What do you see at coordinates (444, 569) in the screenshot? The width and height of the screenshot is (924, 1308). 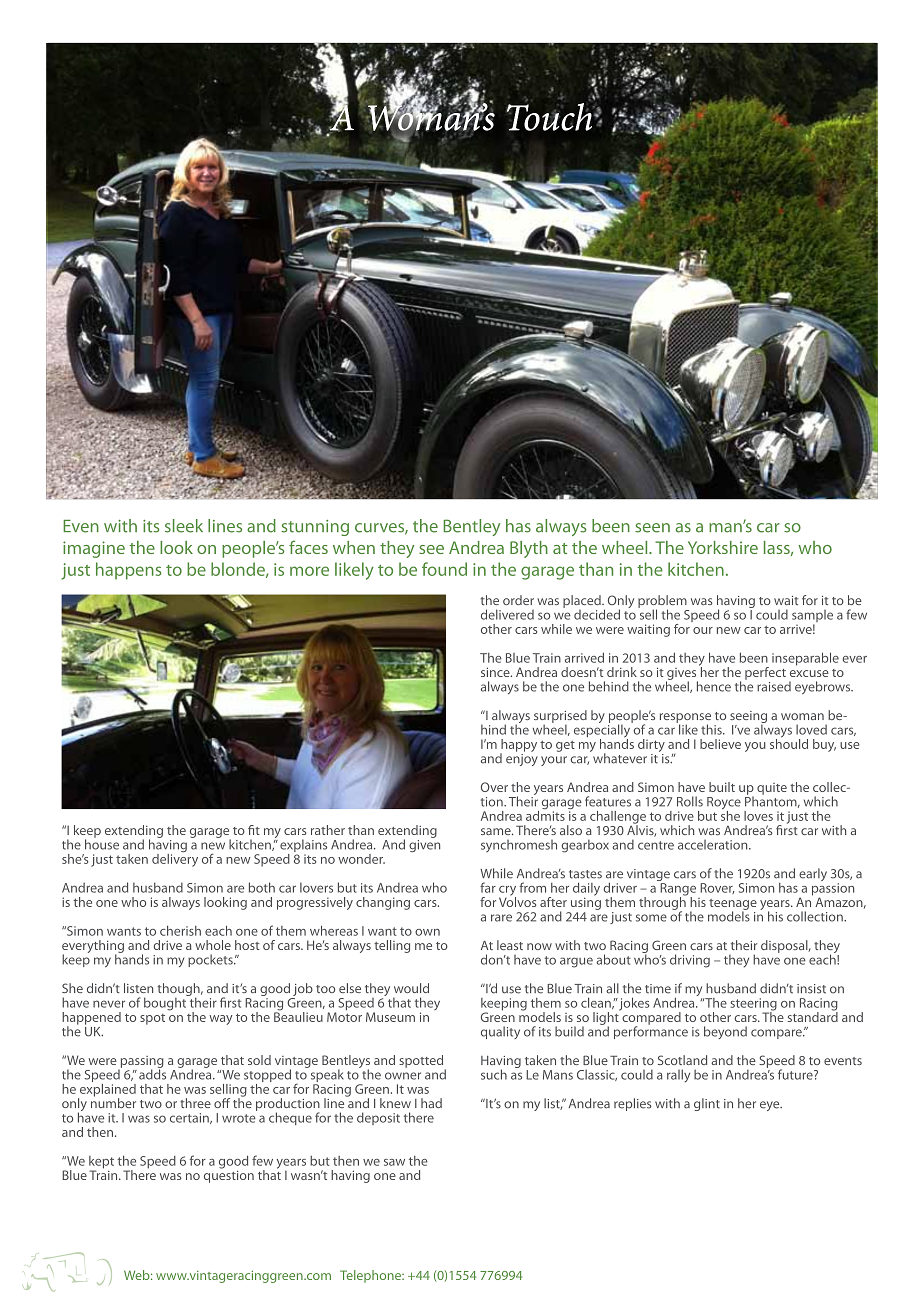 I see `found` at bounding box center [444, 569].
